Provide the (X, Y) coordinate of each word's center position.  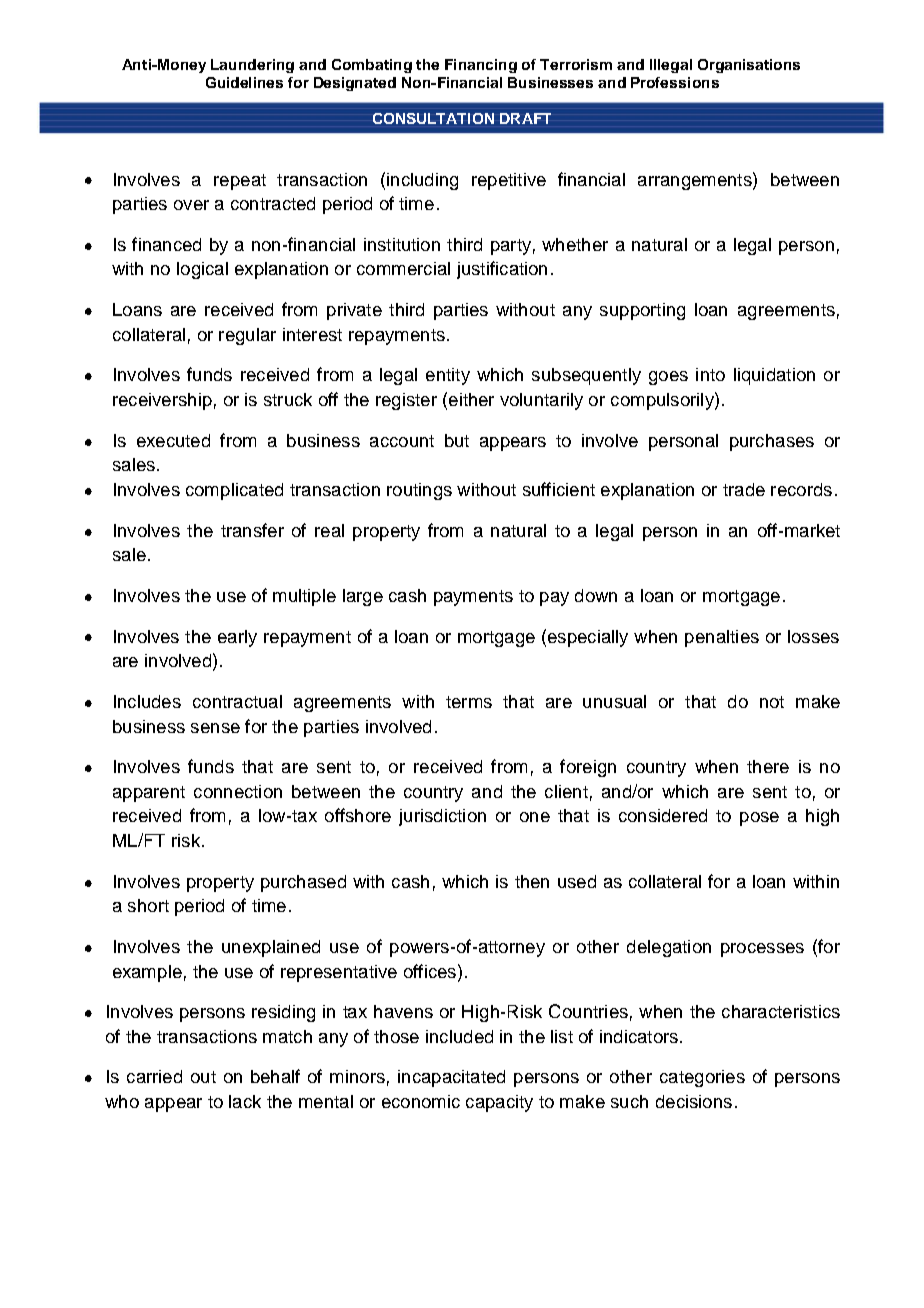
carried (154, 1076)
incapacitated (451, 1078)
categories (702, 1078)
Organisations (749, 66)
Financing (481, 66)
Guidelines (244, 82)
